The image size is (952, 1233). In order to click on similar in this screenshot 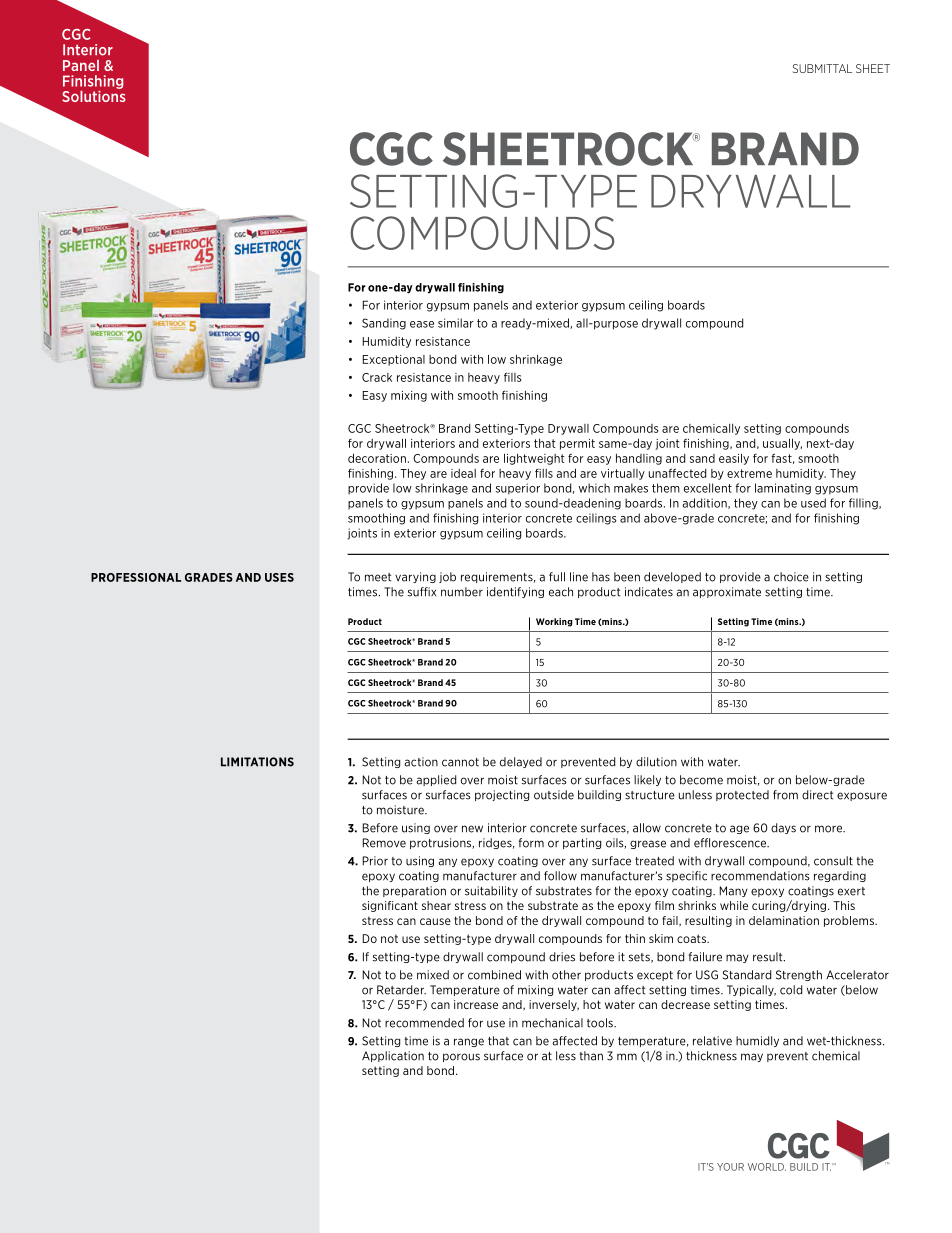, I will do `click(456, 323)`.
